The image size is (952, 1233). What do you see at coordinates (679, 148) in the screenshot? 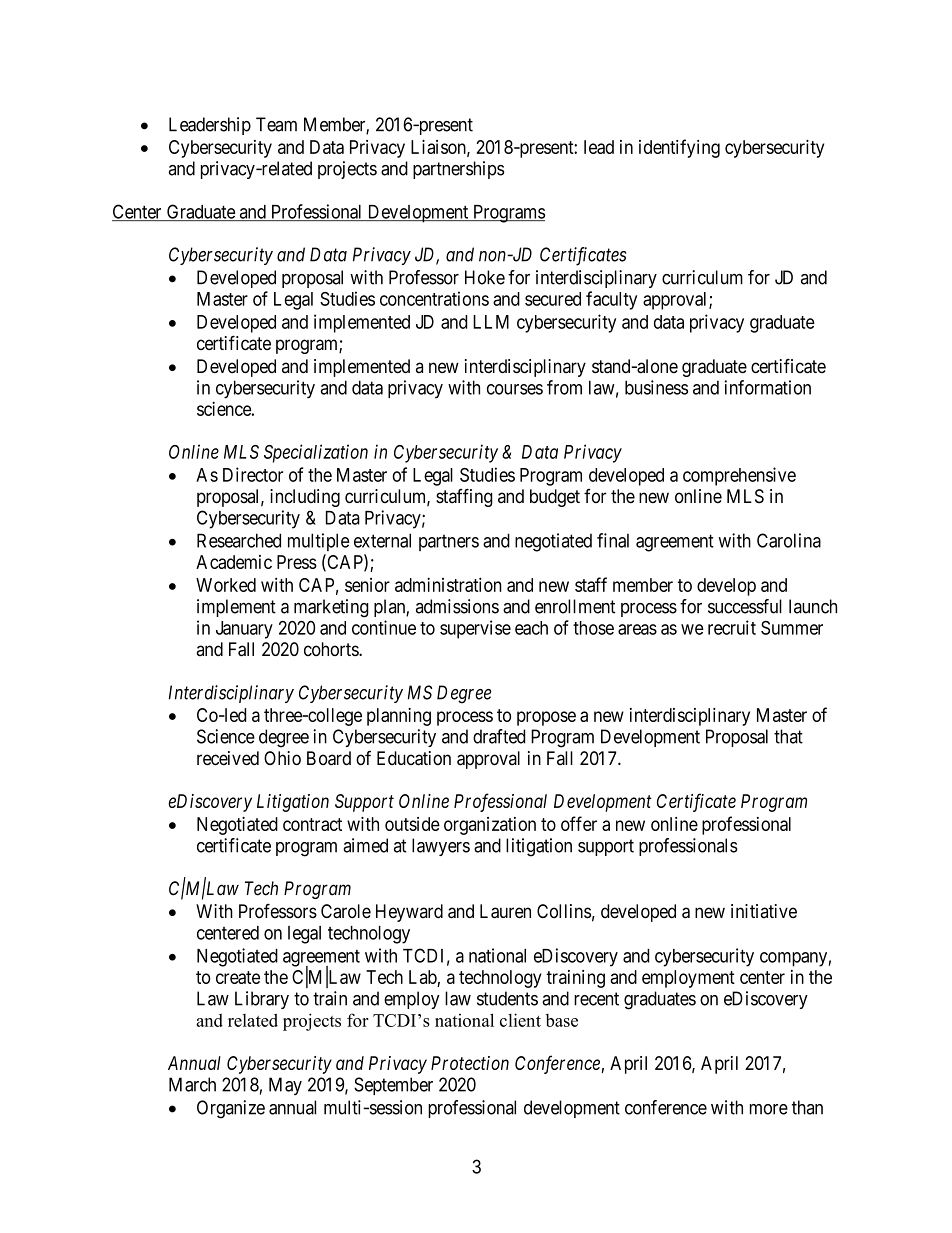
I see `identifying` at bounding box center [679, 148].
